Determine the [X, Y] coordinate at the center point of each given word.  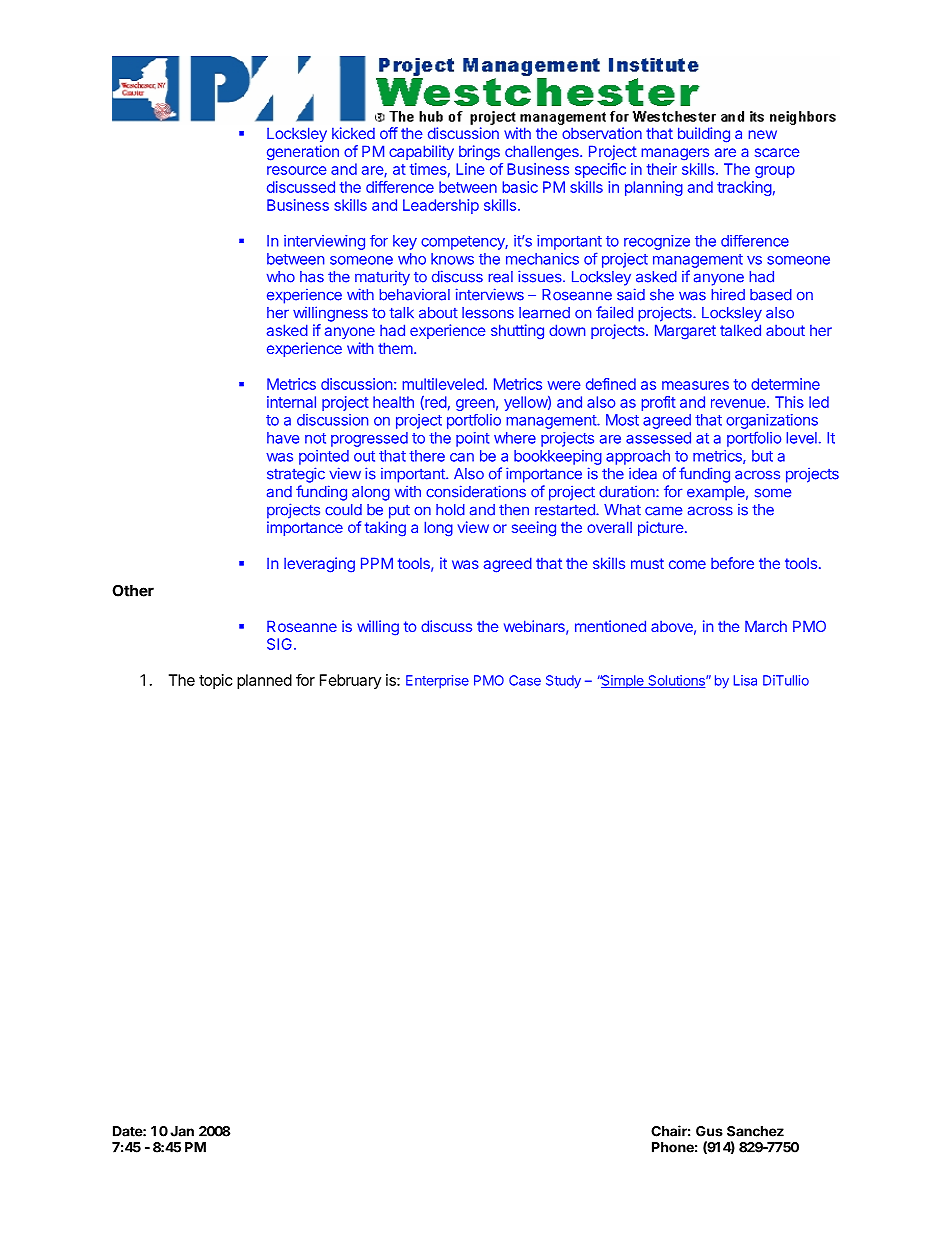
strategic [296, 475]
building [704, 135]
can [462, 457]
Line [470, 169]
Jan [182, 1131]
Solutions [676, 681]
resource [297, 170]
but [762, 456]
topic [215, 681]
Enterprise [437, 682]
